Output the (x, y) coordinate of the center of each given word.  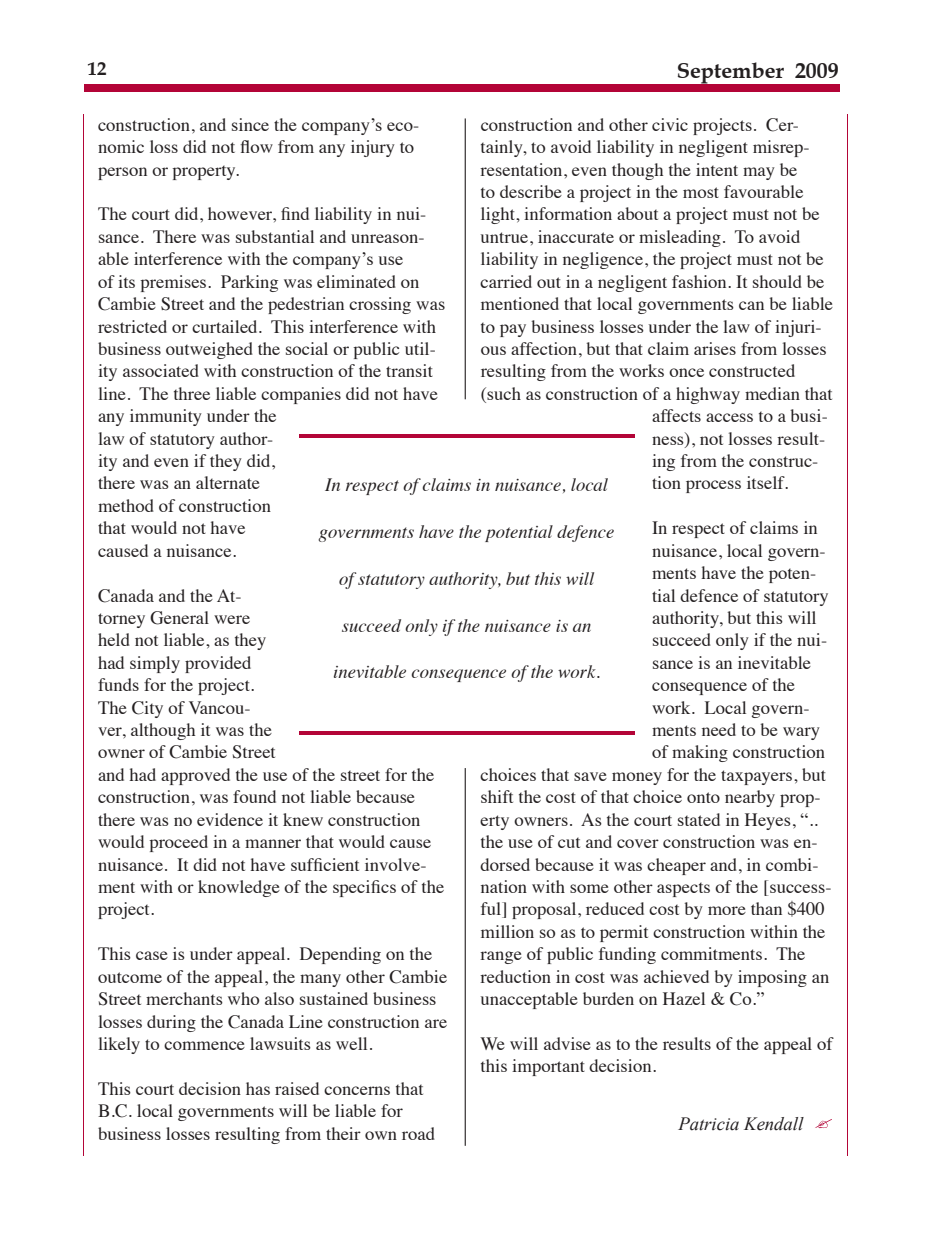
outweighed (209, 350)
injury (373, 148)
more (727, 910)
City (147, 709)
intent (717, 169)
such (503, 393)
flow (256, 146)
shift (497, 796)
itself (767, 482)
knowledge (239, 888)
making (700, 753)
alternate (228, 482)
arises (715, 348)
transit (409, 370)
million (507, 931)
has (258, 1088)
